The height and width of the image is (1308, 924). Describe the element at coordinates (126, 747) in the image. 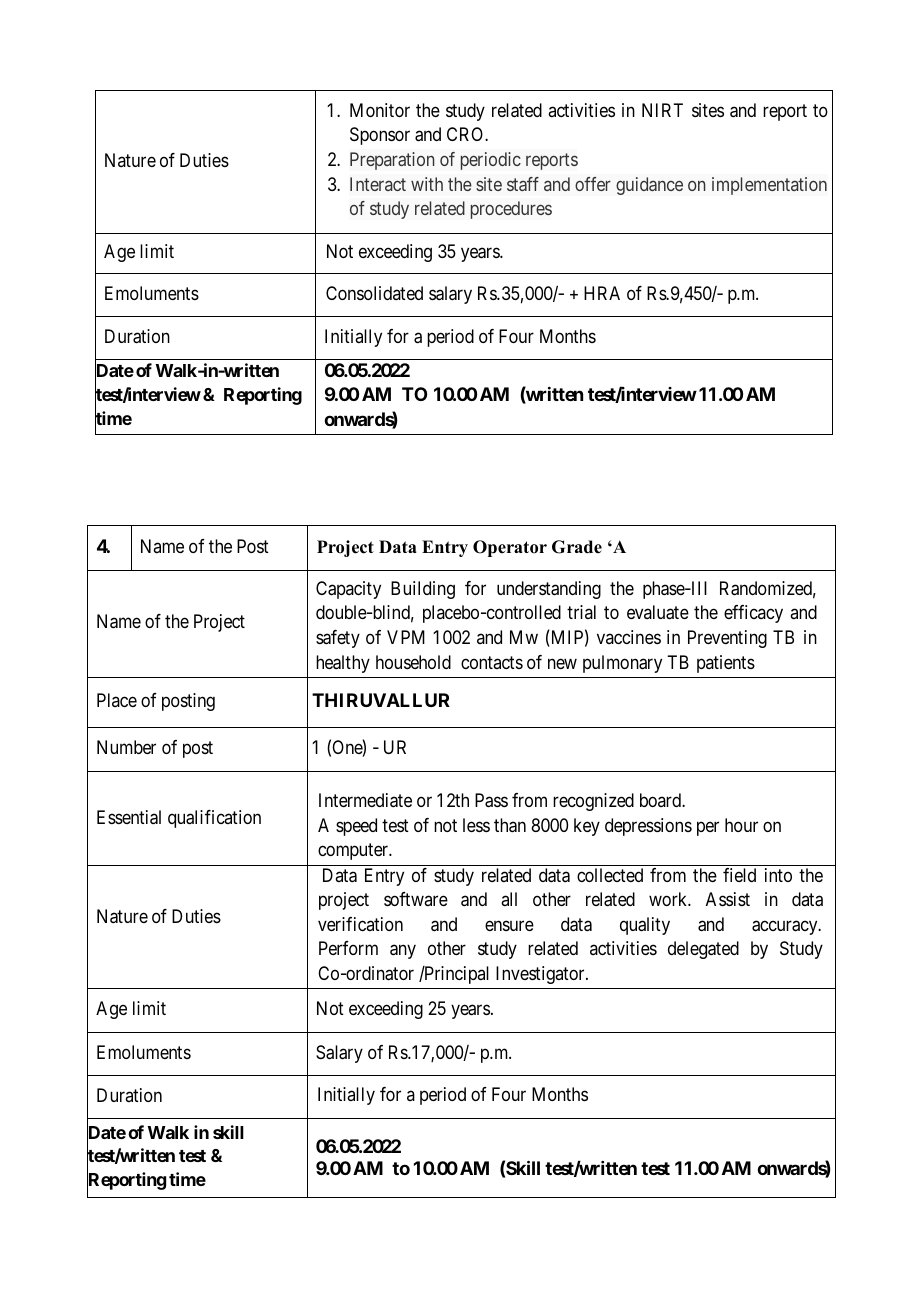

I see `Number` at that location.
